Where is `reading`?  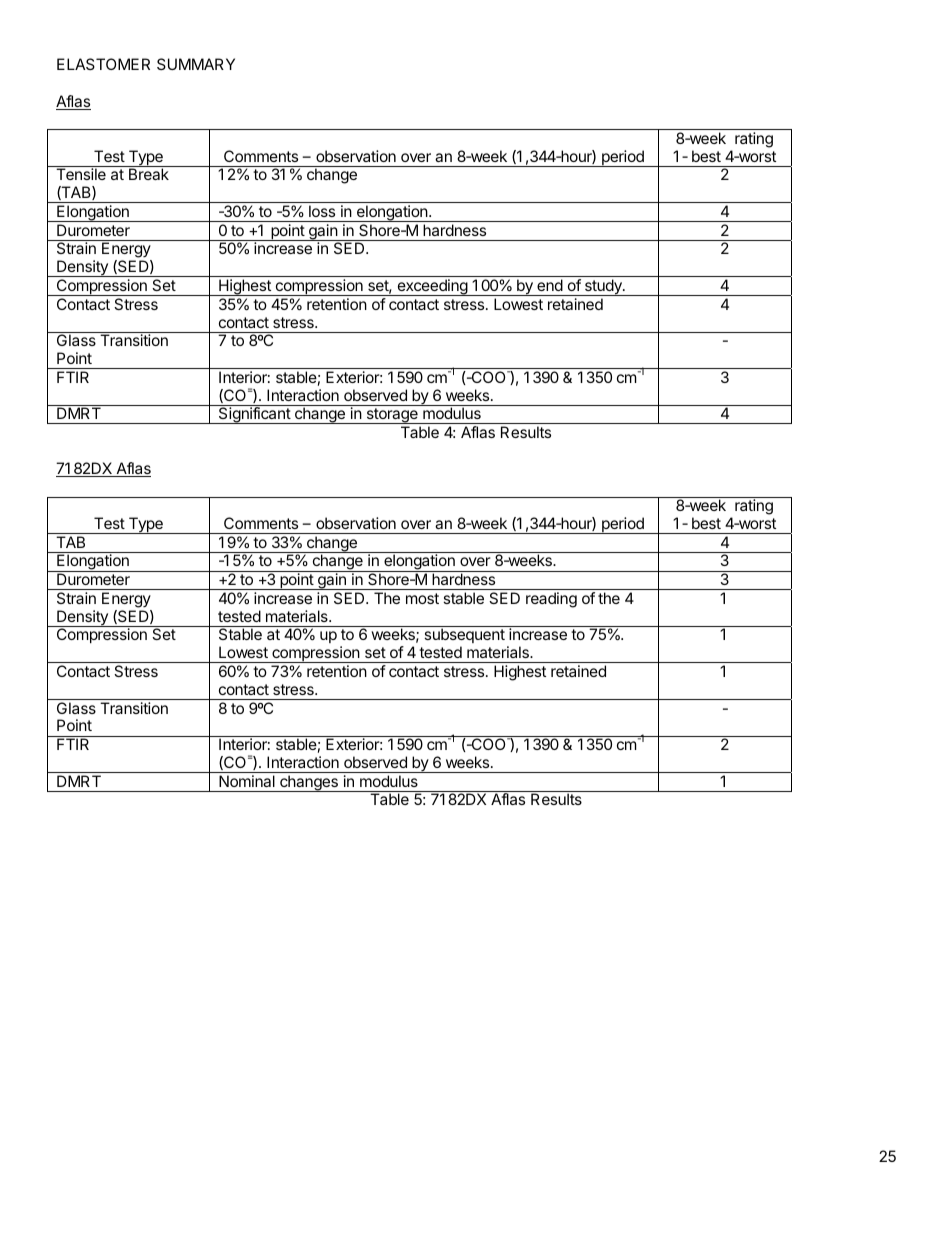
reading is located at coordinates (551, 600).
